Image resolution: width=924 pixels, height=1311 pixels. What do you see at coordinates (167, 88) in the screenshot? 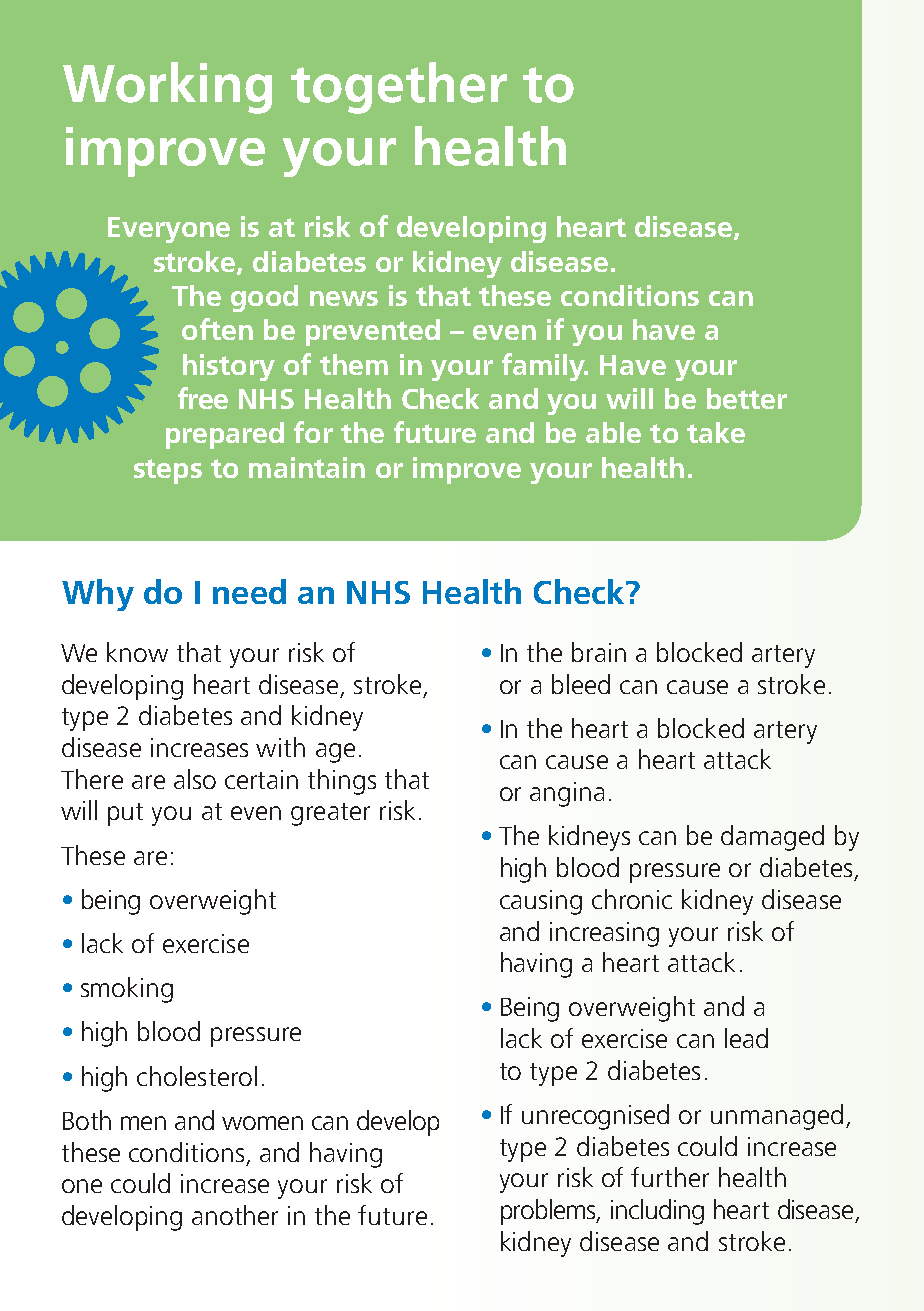
I see `Working` at bounding box center [167, 88].
